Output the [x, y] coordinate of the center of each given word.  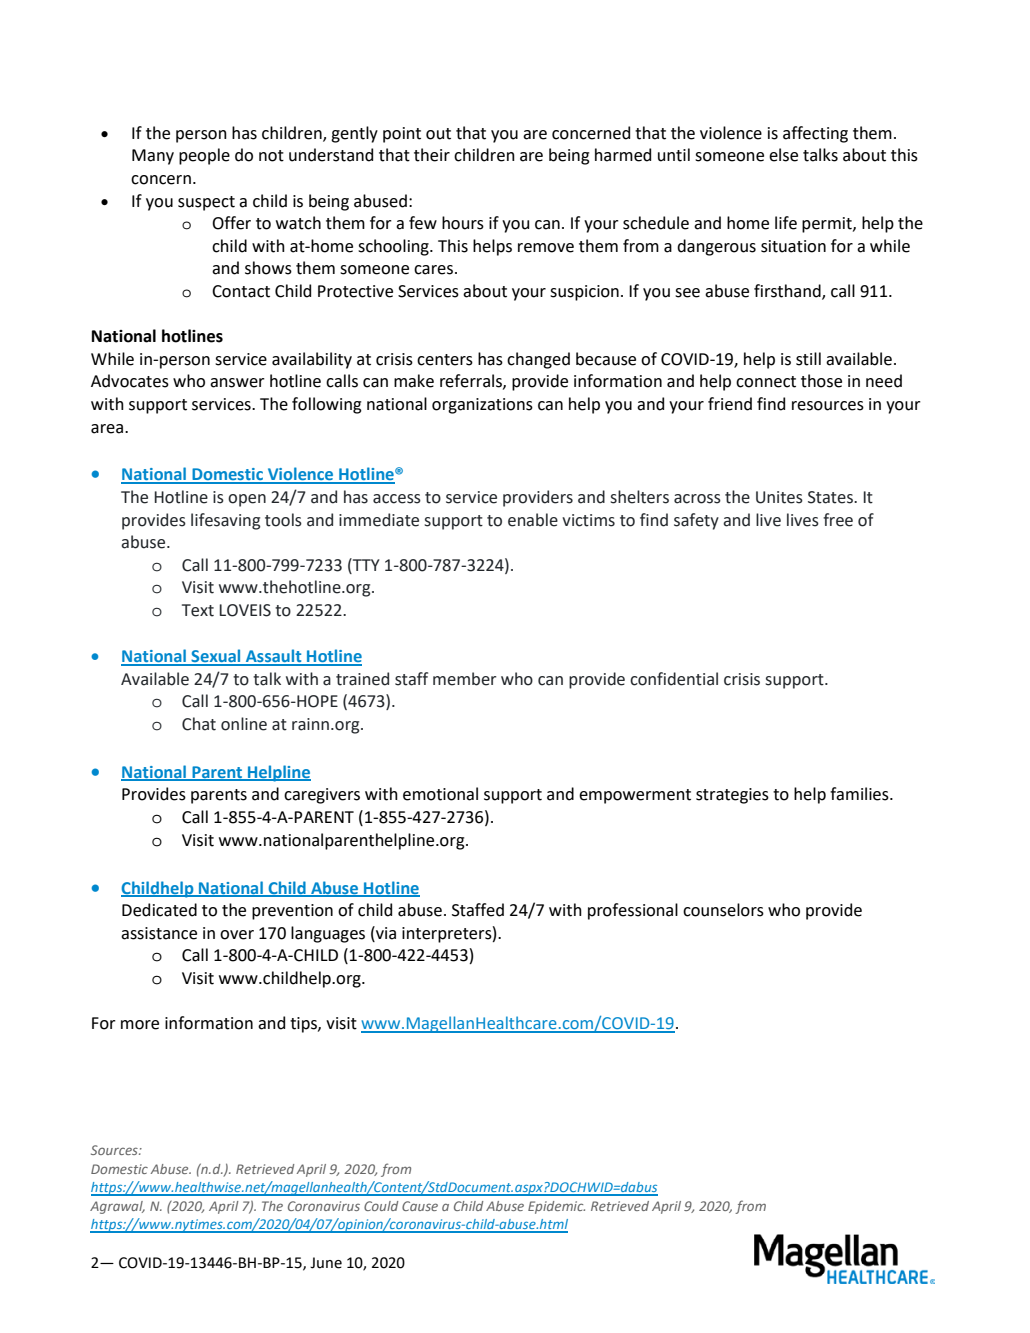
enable [533, 520]
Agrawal [117, 1207]
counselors [723, 910]
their [432, 155]
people [204, 156]
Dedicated [159, 910]
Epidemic [556, 1207]
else [783, 155]
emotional [440, 794]
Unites [779, 497]
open [247, 500]
